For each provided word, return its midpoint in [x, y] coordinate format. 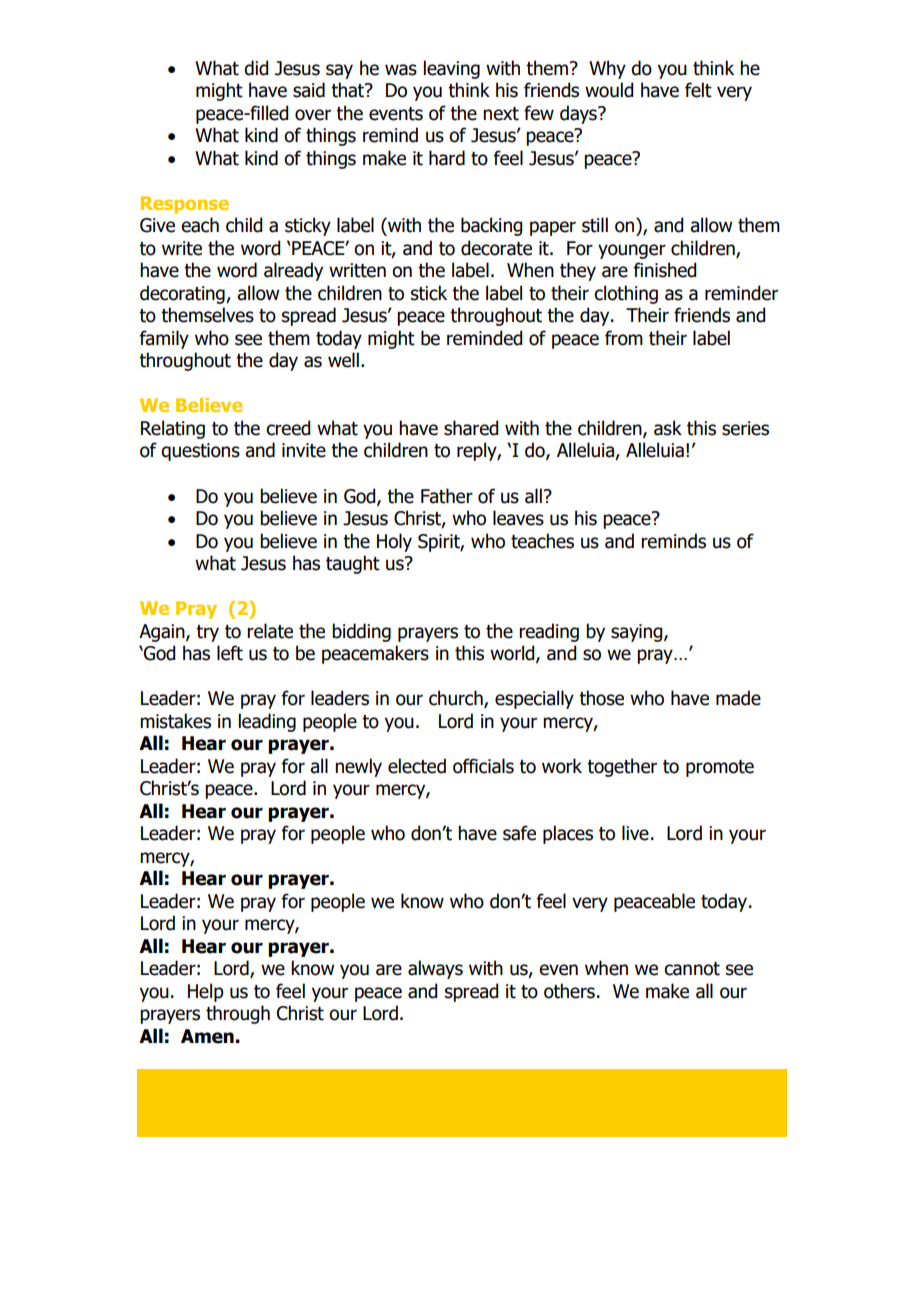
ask [668, 428]
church [457, 699]
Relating [173, 429]
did [256, 68]
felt [698, 90]
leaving [452, 69]
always [435, 969]
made [738, 698]
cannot [692, 969]
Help [206, 992]
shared [471, 428]
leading [267, 722]
